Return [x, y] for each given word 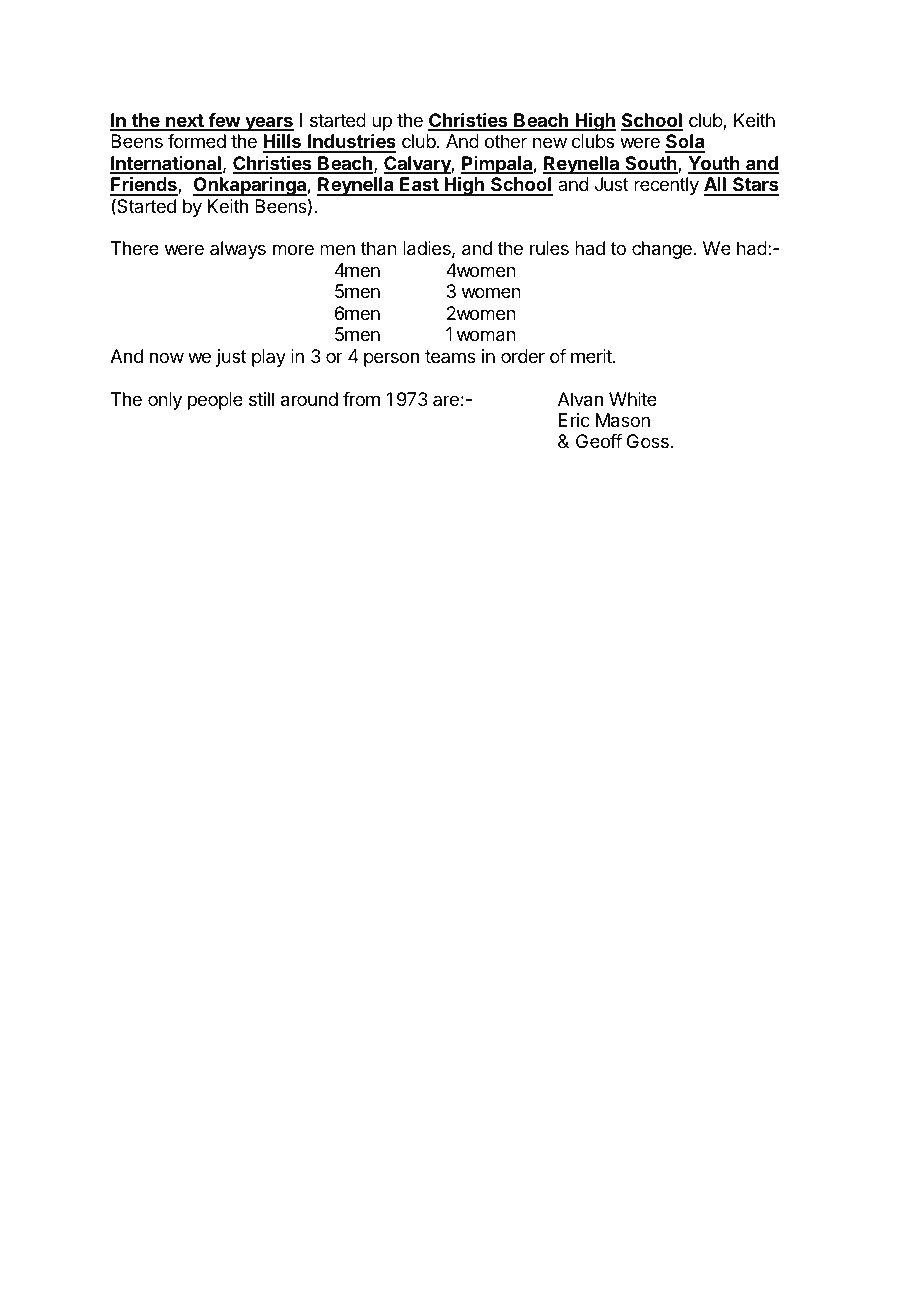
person [391, 359]
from [361, 399]
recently [666, 186]
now [167, 357]
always [238, 250]
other [506, 141]
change [662, 250]
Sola [685, 143]
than [379, 248]
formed [197, 141]
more [293, 249]
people [215, 401]
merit [592, 356]
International [166, 164]
